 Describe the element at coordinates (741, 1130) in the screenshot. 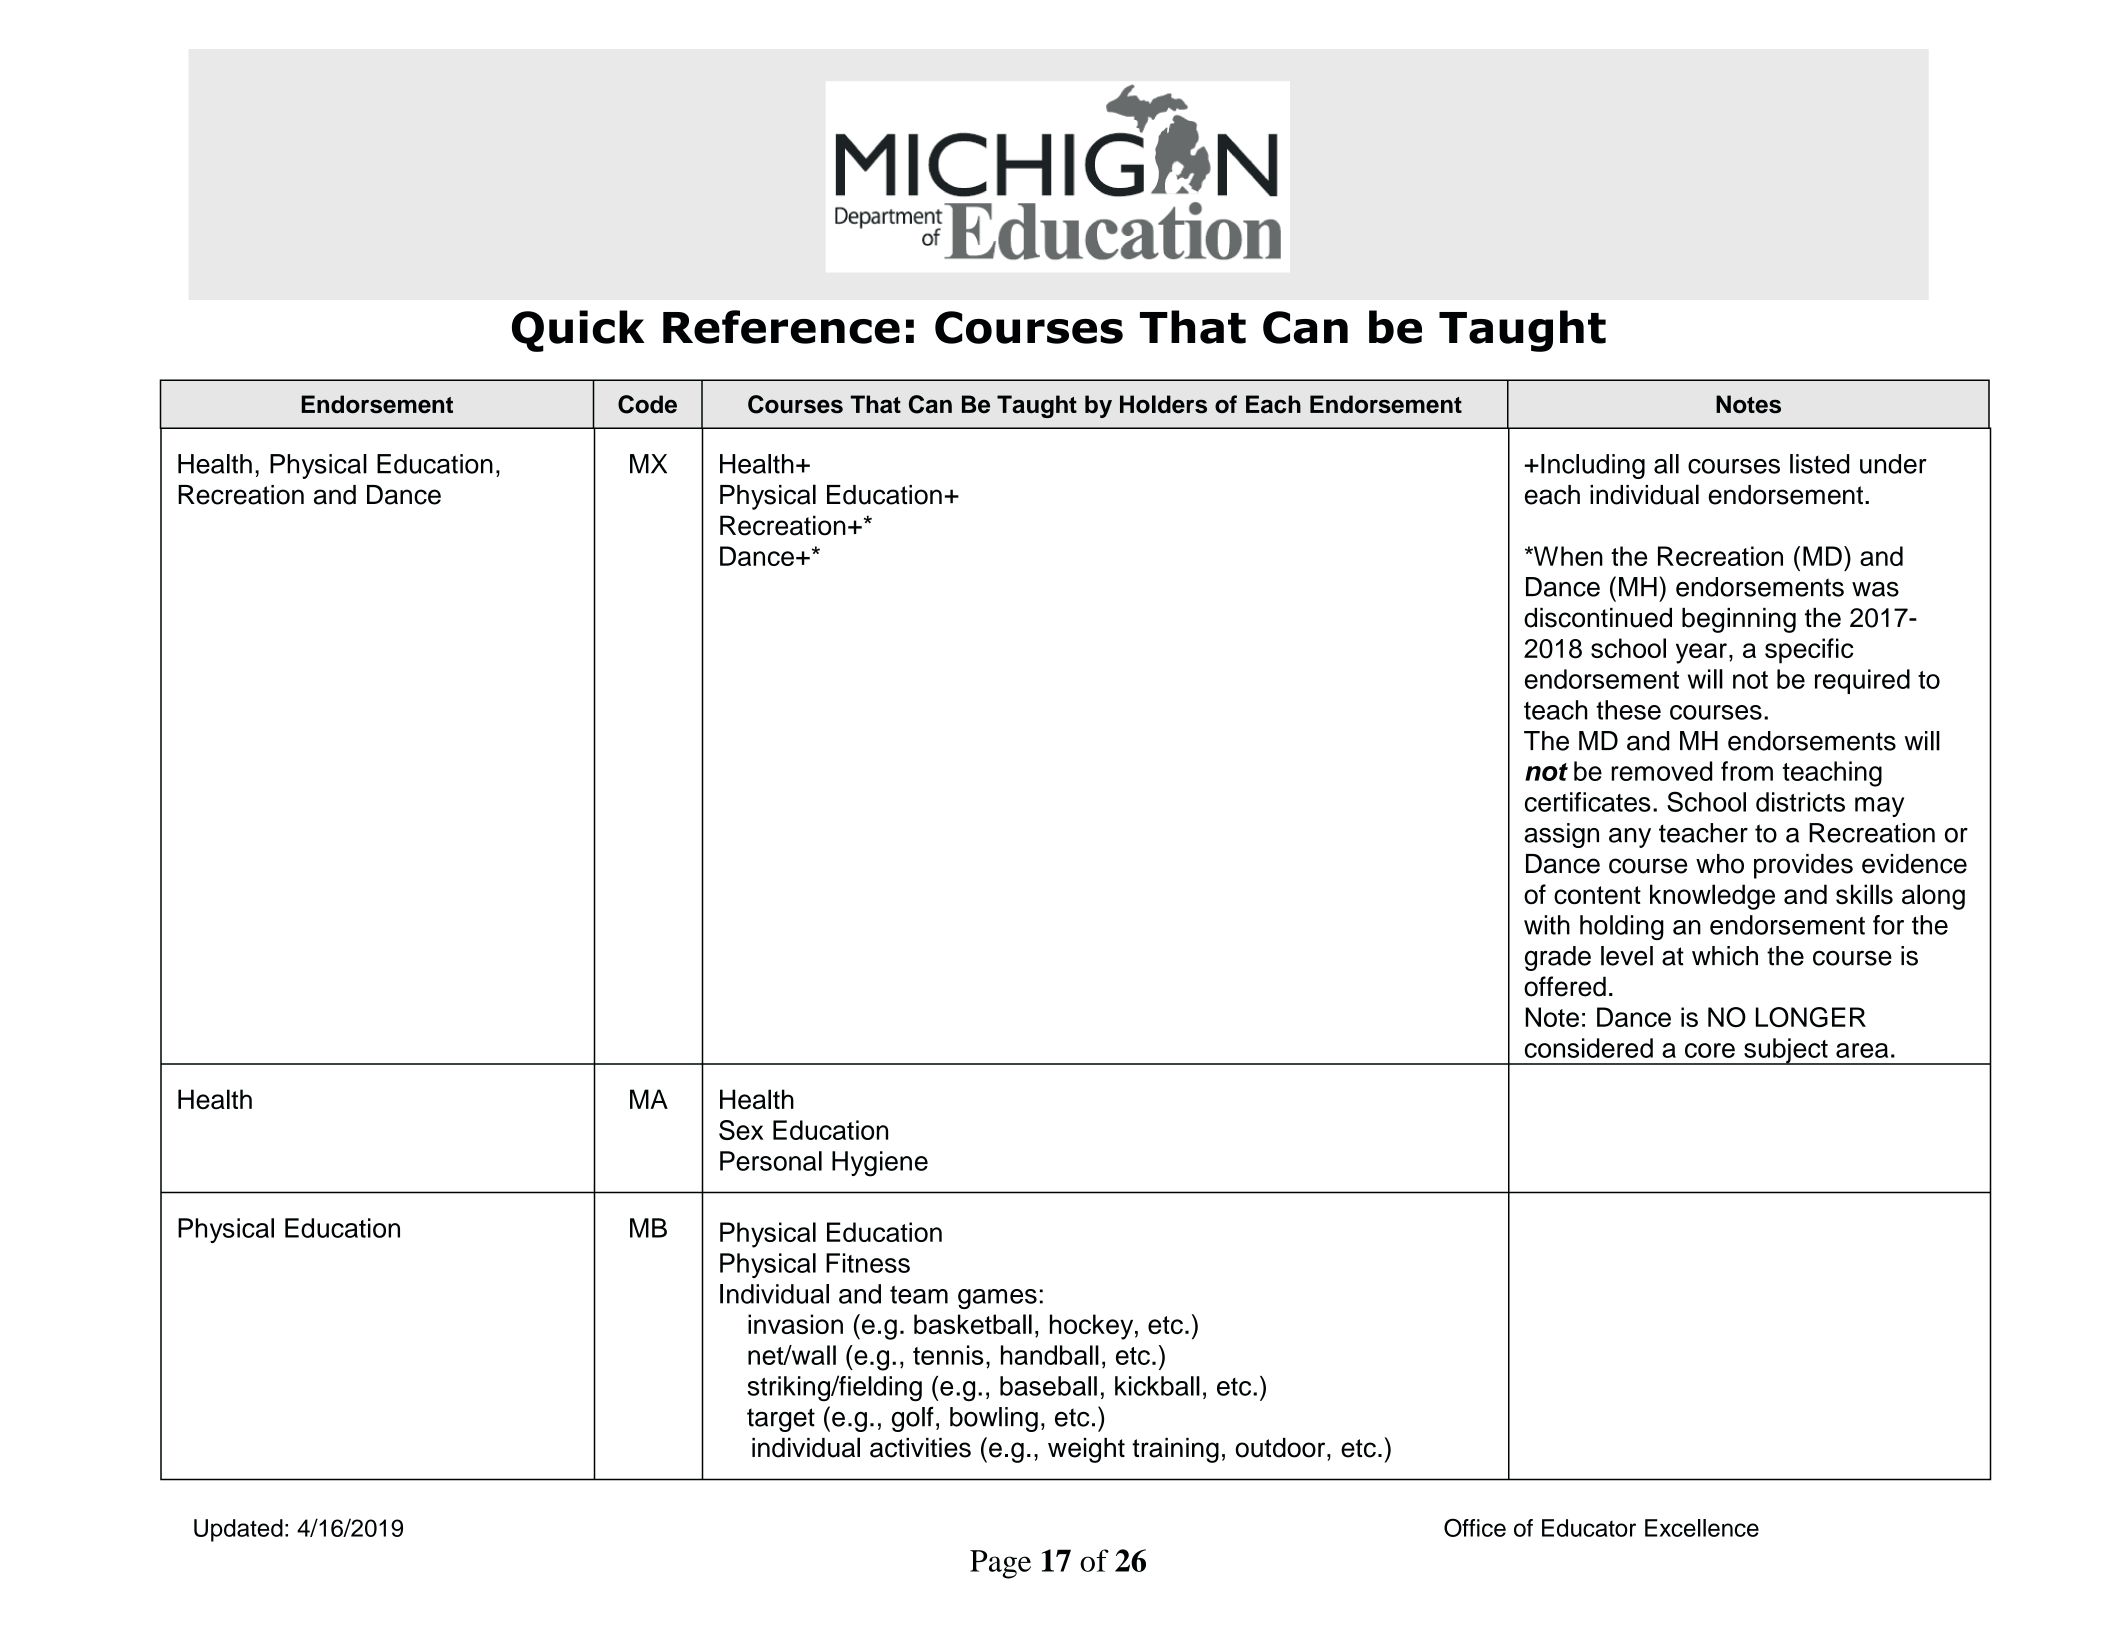

I see `Sex` at that location.
